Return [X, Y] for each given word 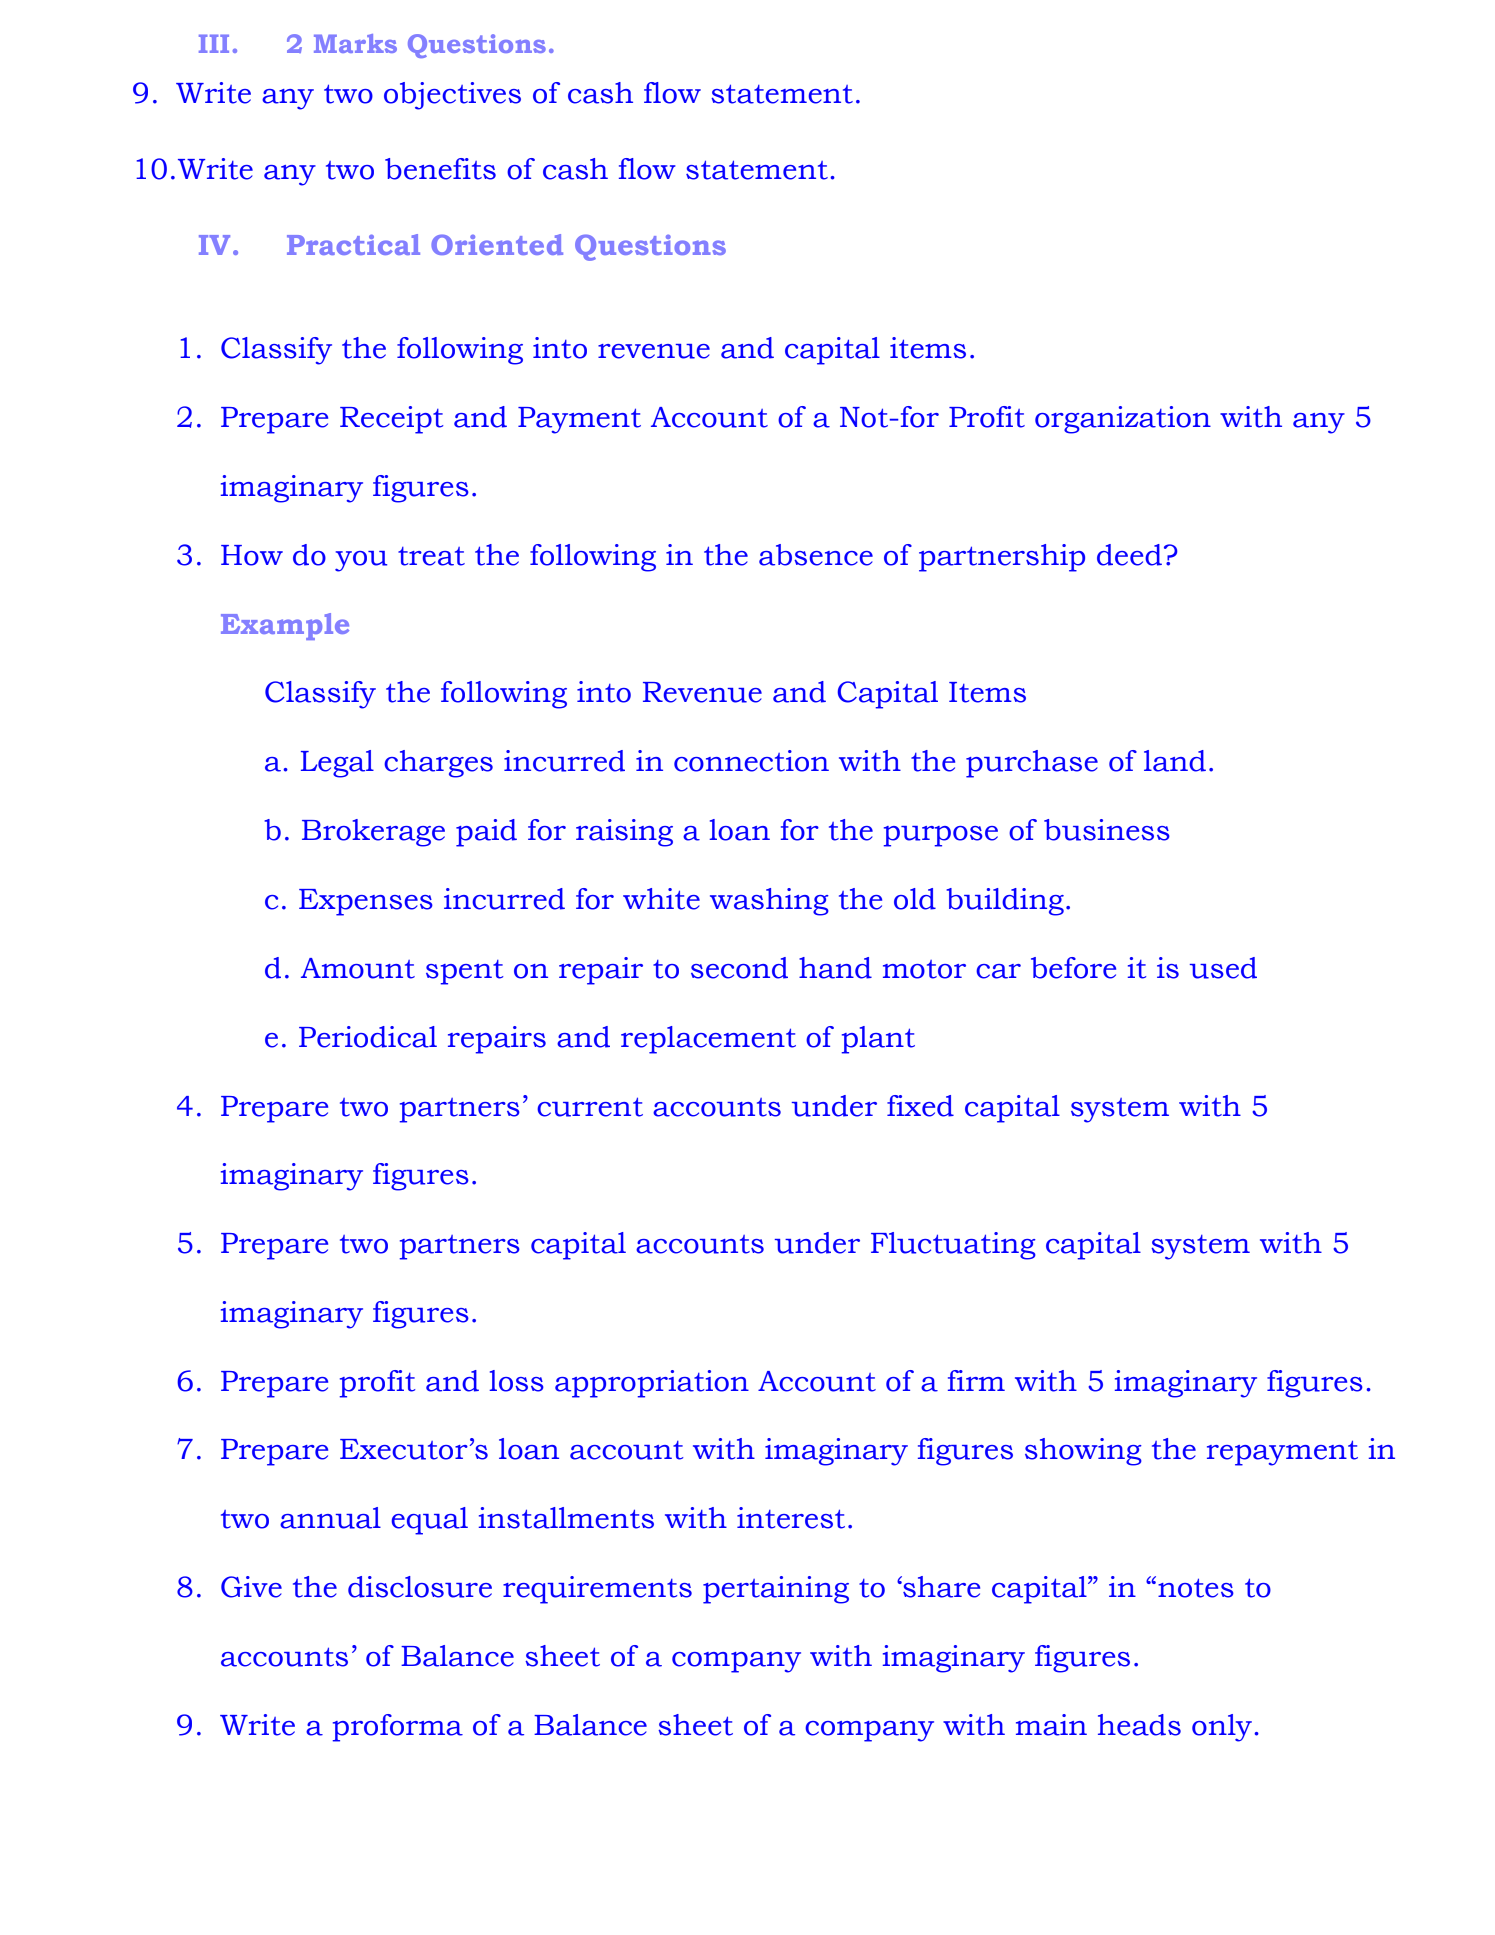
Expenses [366, 902]
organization [1123, 420]
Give [251, 1587]
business [1107, 830]
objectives [452, 96]
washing [769, 902]
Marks [355, 43]
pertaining [776, 1590]
